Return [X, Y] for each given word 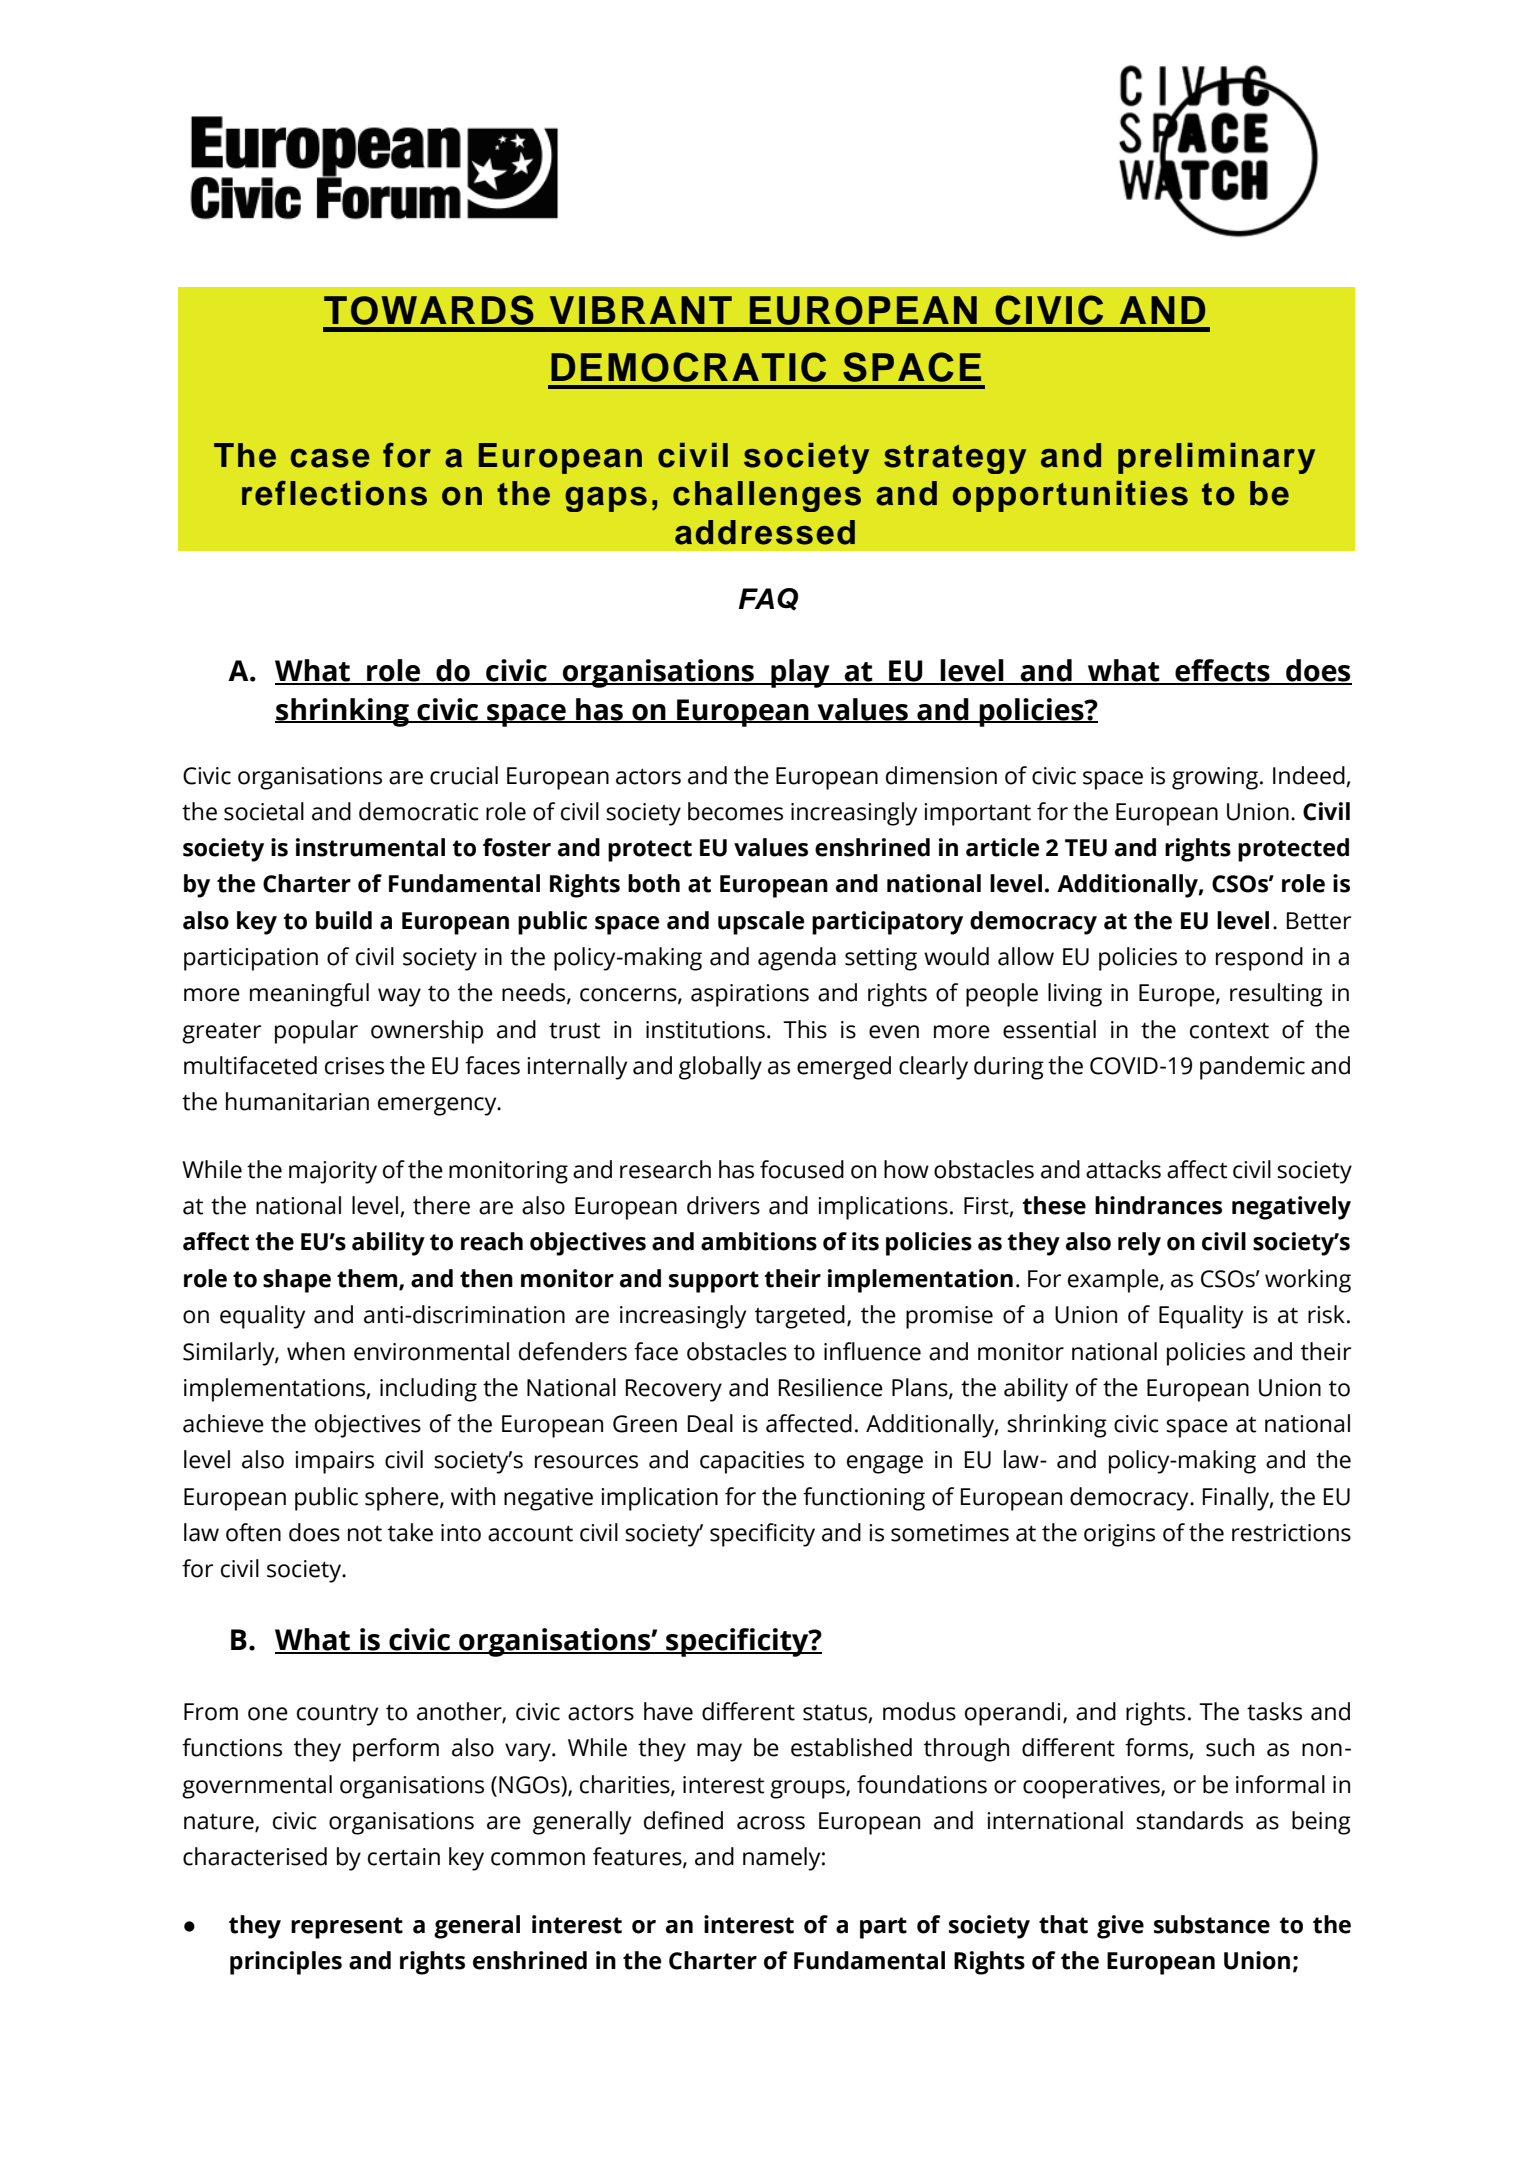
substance [1212, 1924]
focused [802, 1169]
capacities [752, 1462]
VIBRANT [641, 310]
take [410, 1532]
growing [1216, 778]
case [330, 458]
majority [333, 1172]
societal [264, 811]
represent [347, 1928]
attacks [1123, 1169]
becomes [735, 811]
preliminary [1216, 458]
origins [1119, 1535]
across [771, 1823]
